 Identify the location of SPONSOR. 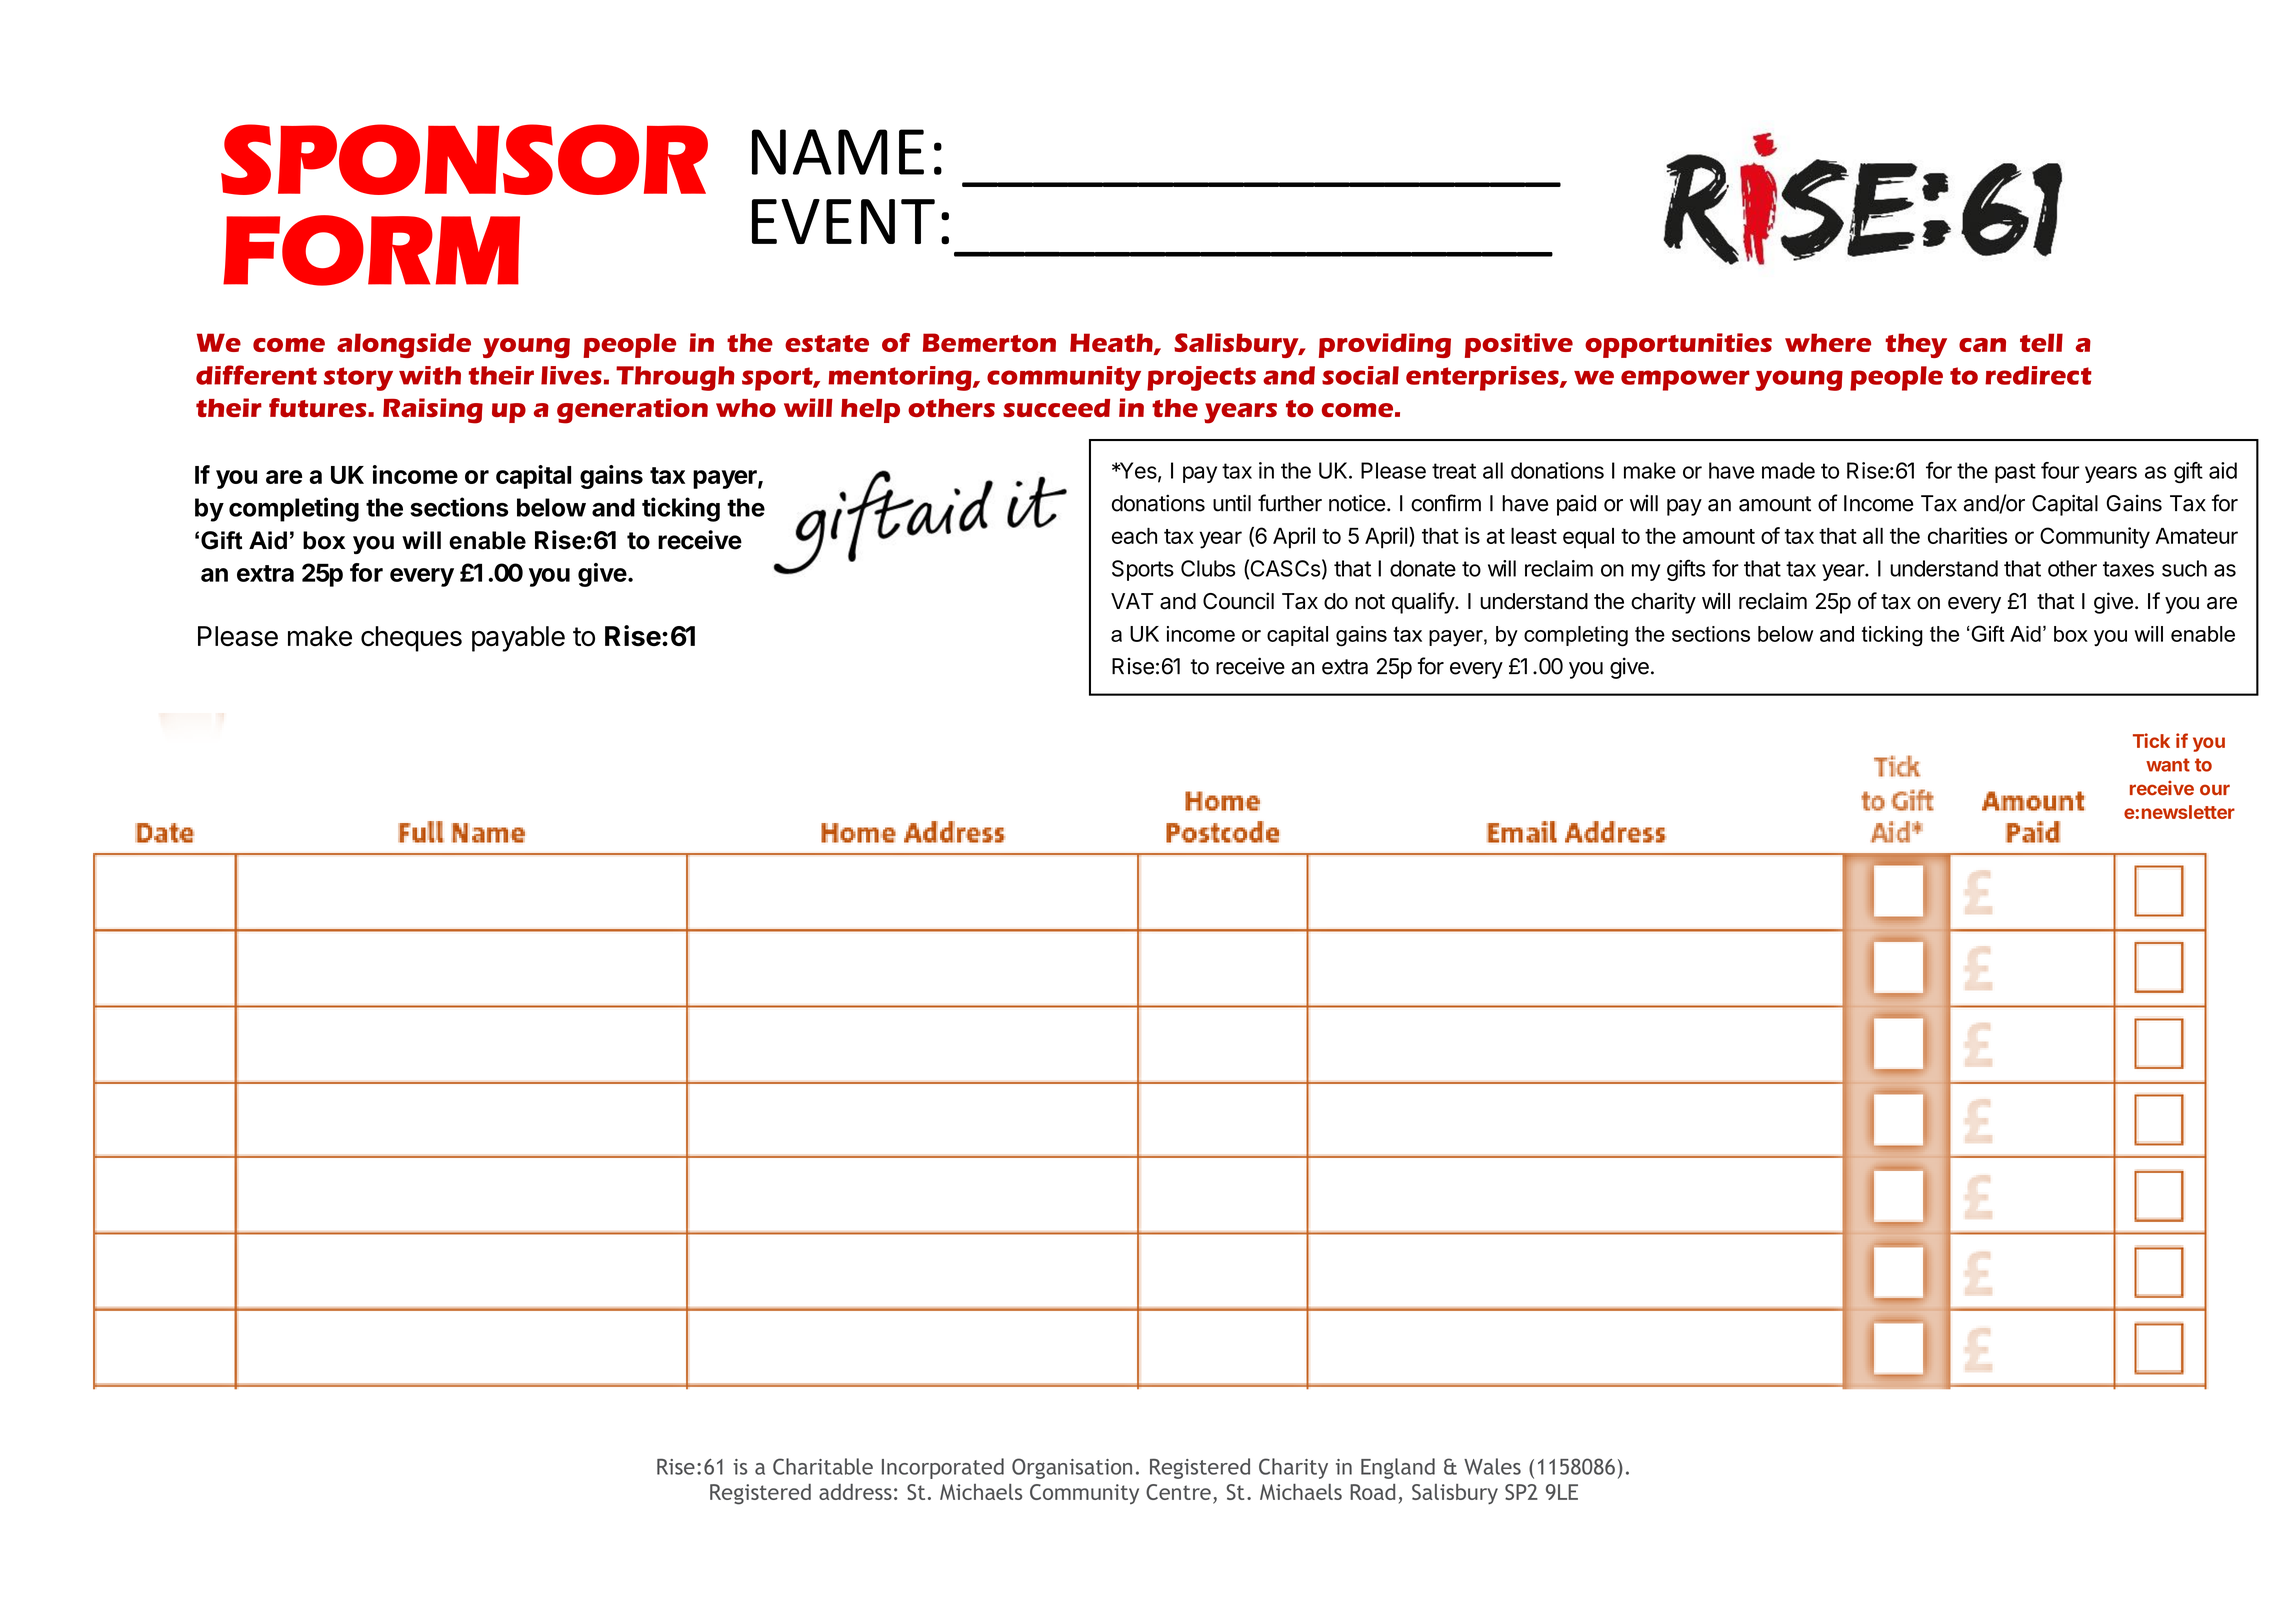
(464, 159).
